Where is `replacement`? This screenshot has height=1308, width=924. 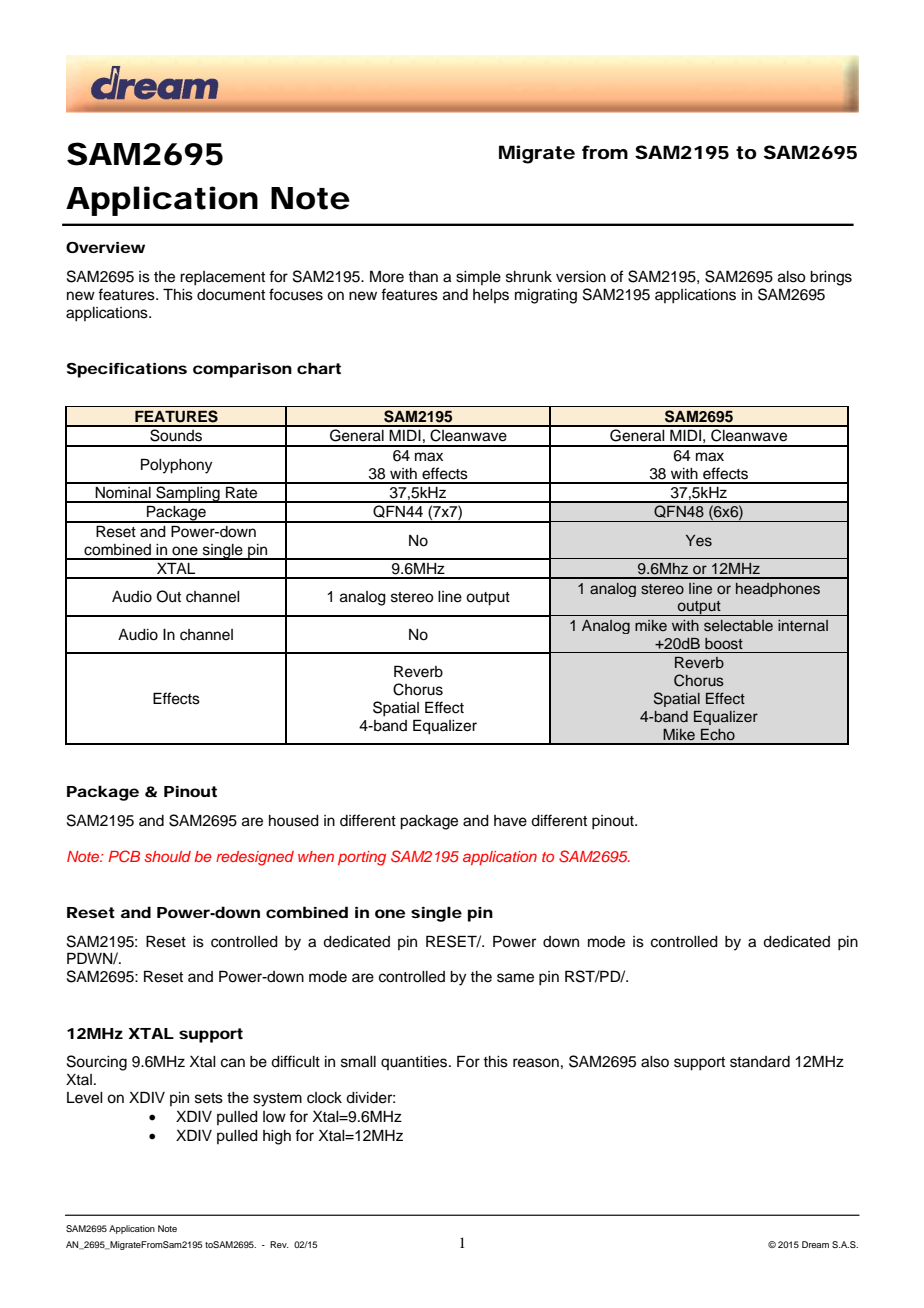 replacement is located at coordinates (222, 278).
